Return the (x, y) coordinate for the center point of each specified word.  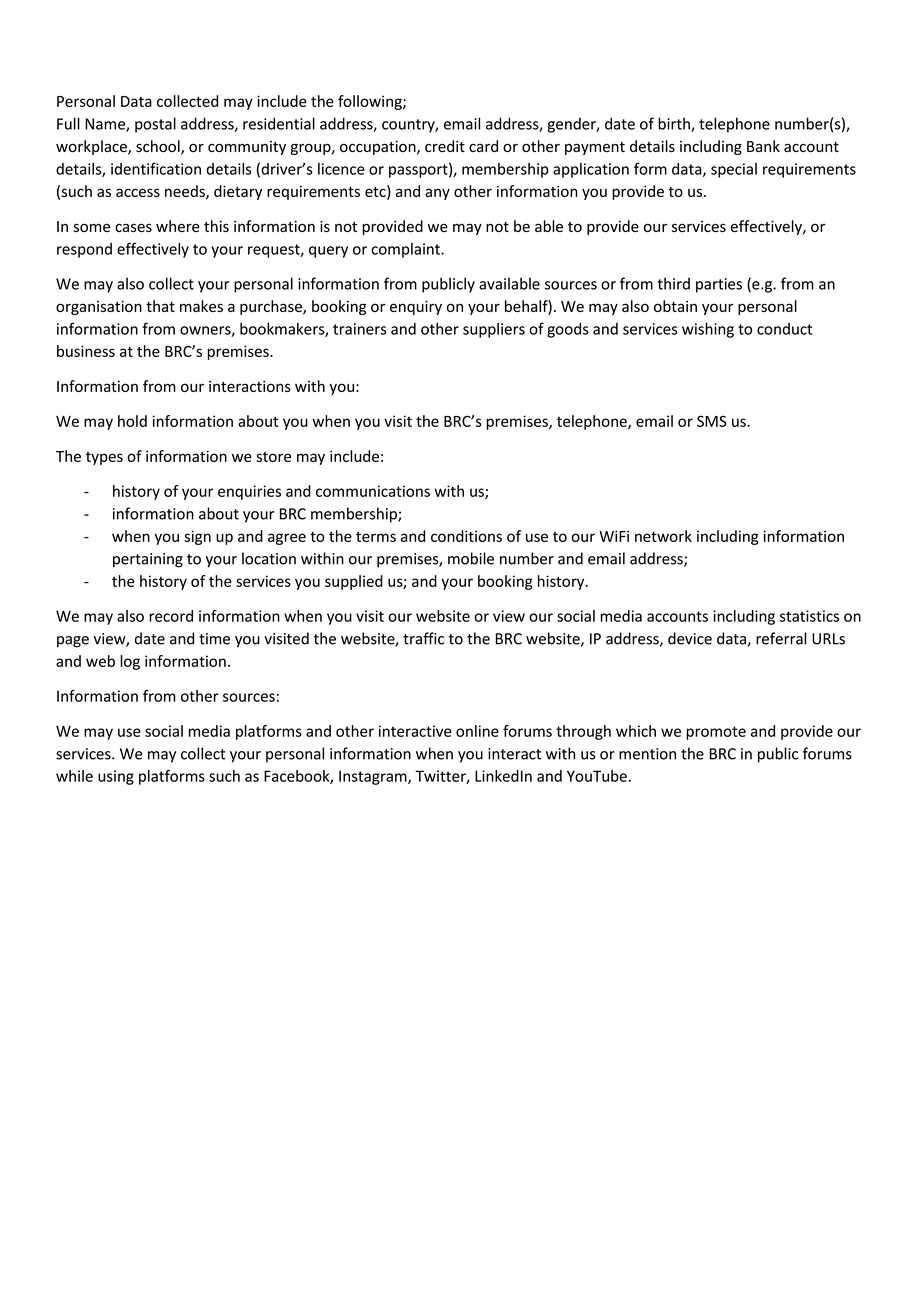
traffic (423, 638)
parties (719, 285)
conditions (466, 536)
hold (132, 421)
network (663, 536)
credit (445, 146)
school (159, 147)
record (171, 616)
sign (197, 537)
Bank (763, 146)
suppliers (494, 330)
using (116, 777)
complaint (406, 250)
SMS (712, 421)
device (690, 638)
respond (84, 250)
